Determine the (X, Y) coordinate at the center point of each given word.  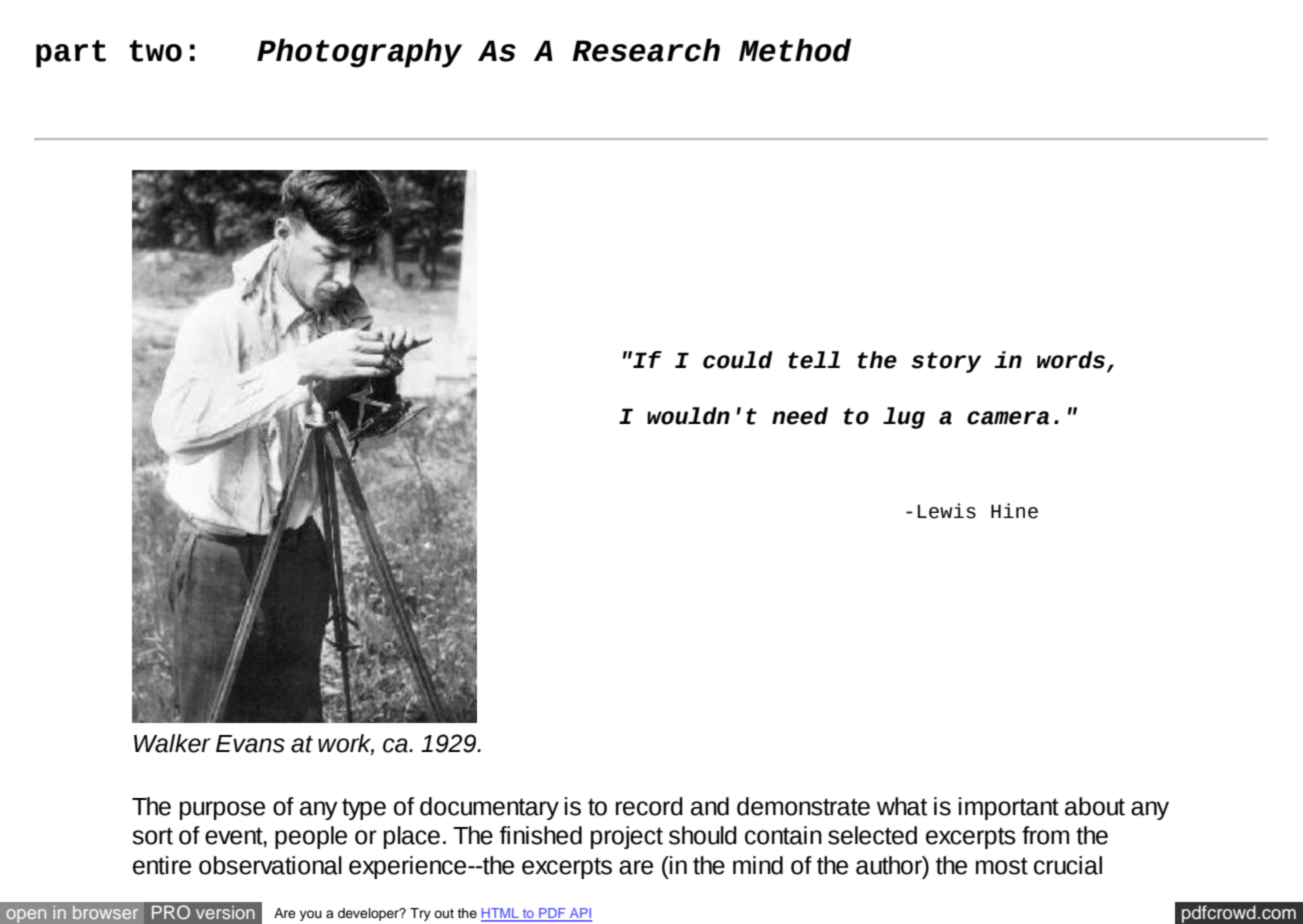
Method (795, 50)
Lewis (947, 511)
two (155, 51)
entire (162, 865)
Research (646, 50)
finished (541, 835)
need (800, 416)
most (1002, 866)
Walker (172, 743)
